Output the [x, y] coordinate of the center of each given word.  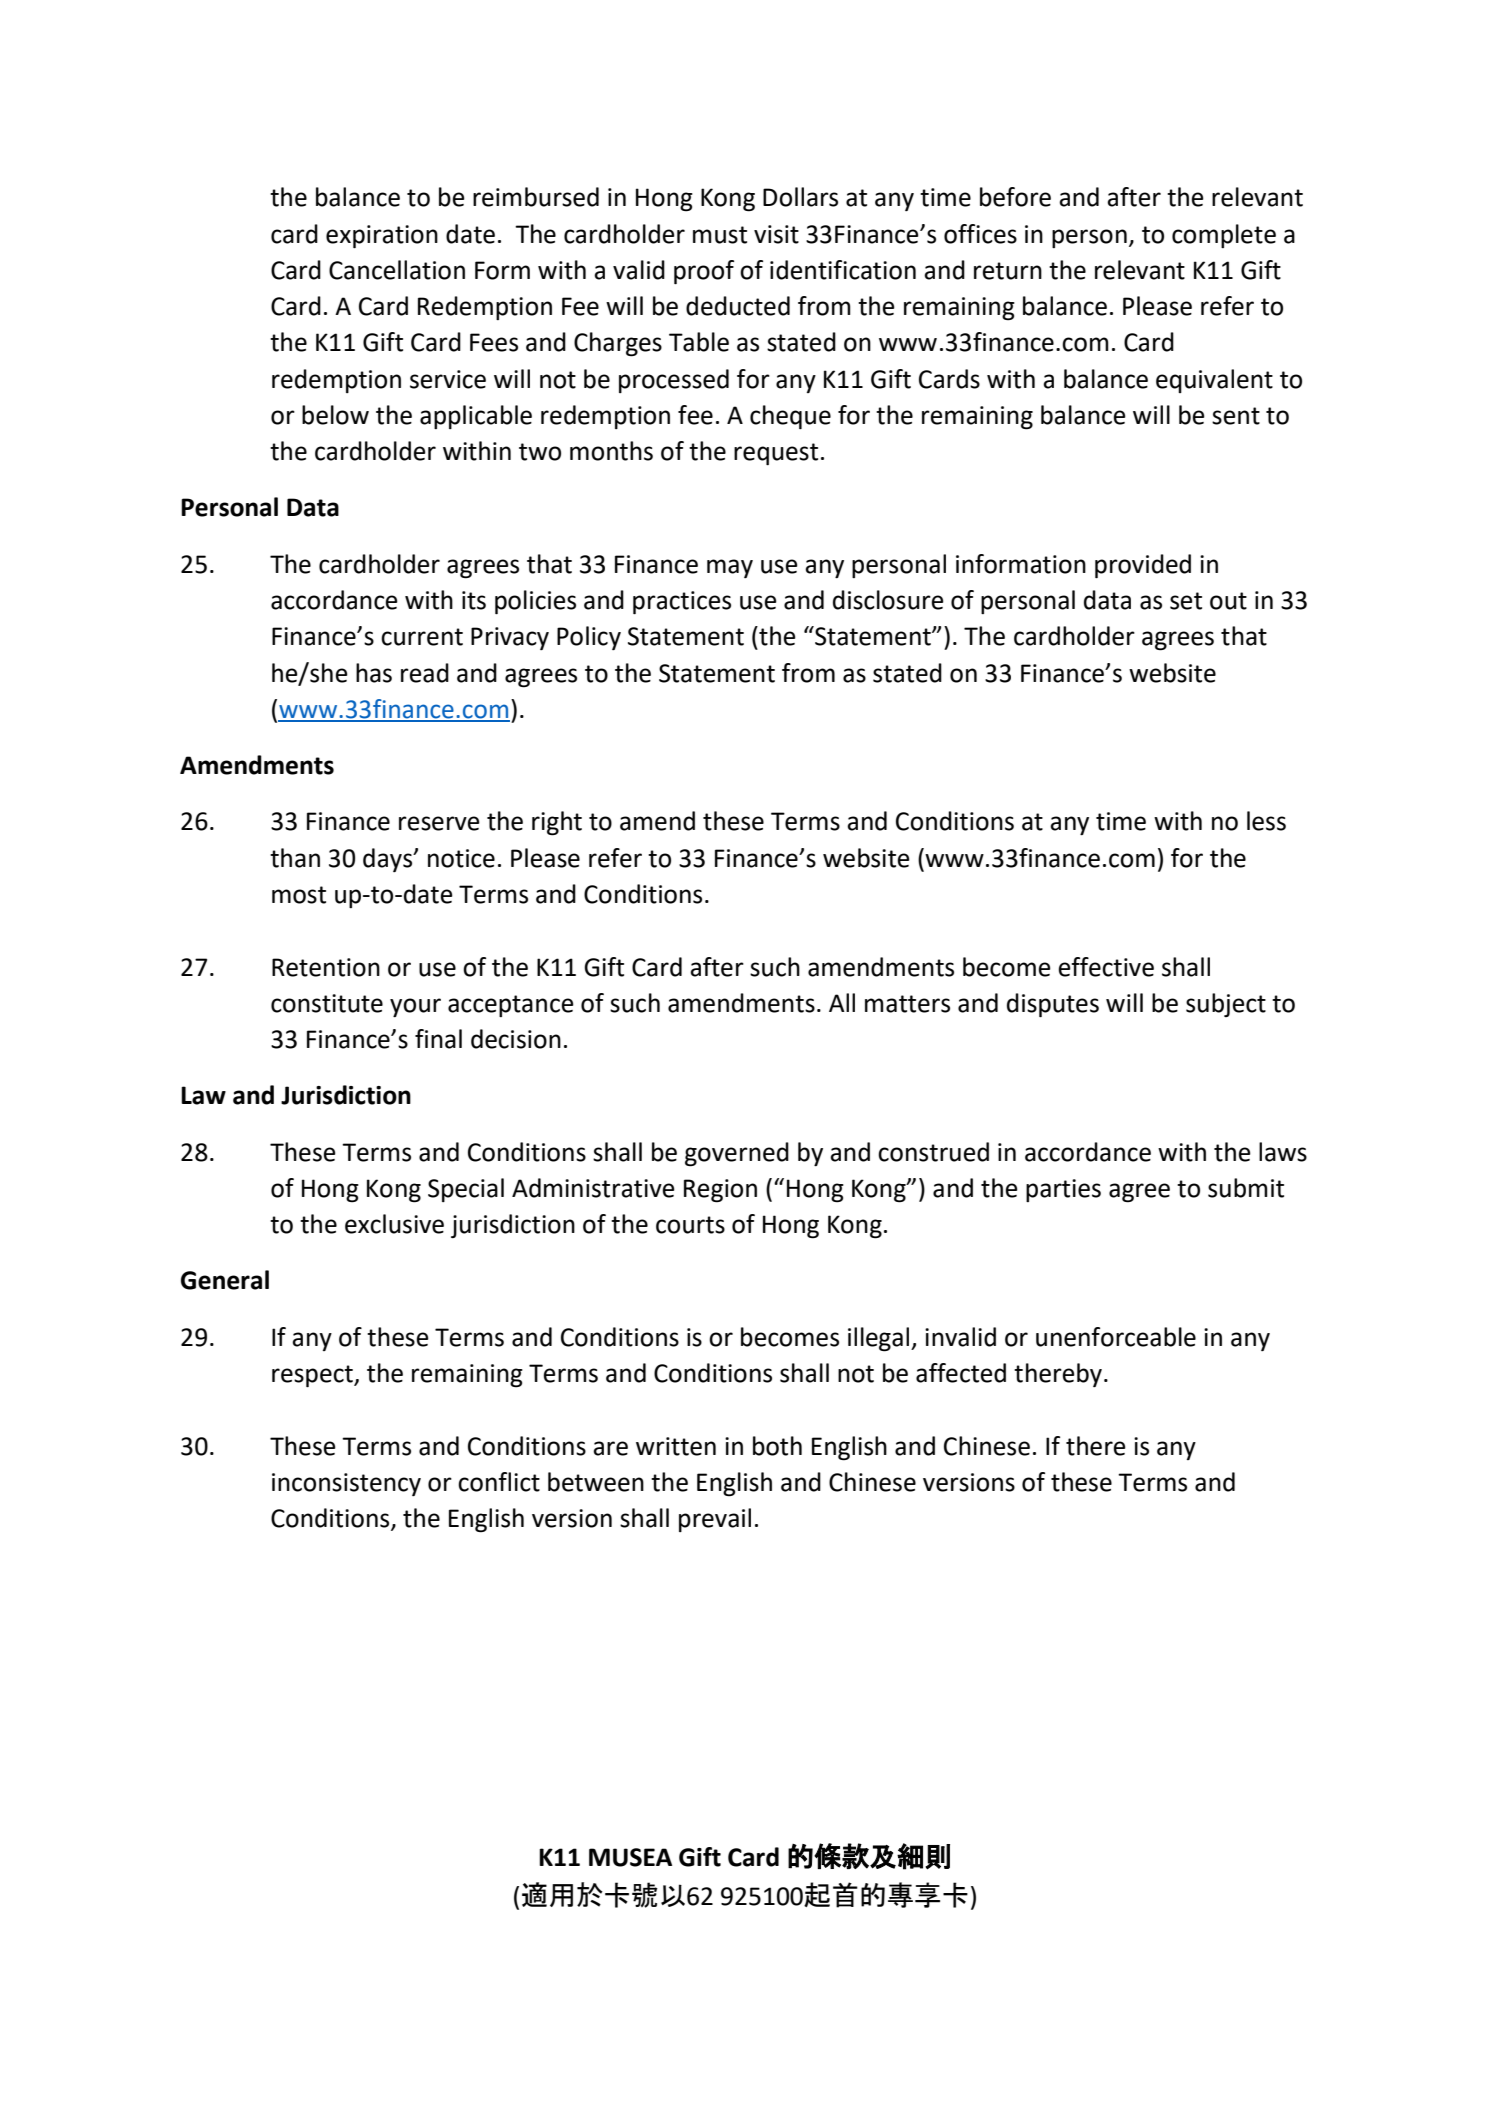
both [777, 1446]
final [438, 1039]
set [1186, 601]
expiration [382, 236]
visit [776, 234]
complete [1224, 236]
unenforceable [1116, 1337]
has [374, 673]
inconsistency [346, 1484]
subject [1226, 1005]
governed [737, 1154]
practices [682, 602]
